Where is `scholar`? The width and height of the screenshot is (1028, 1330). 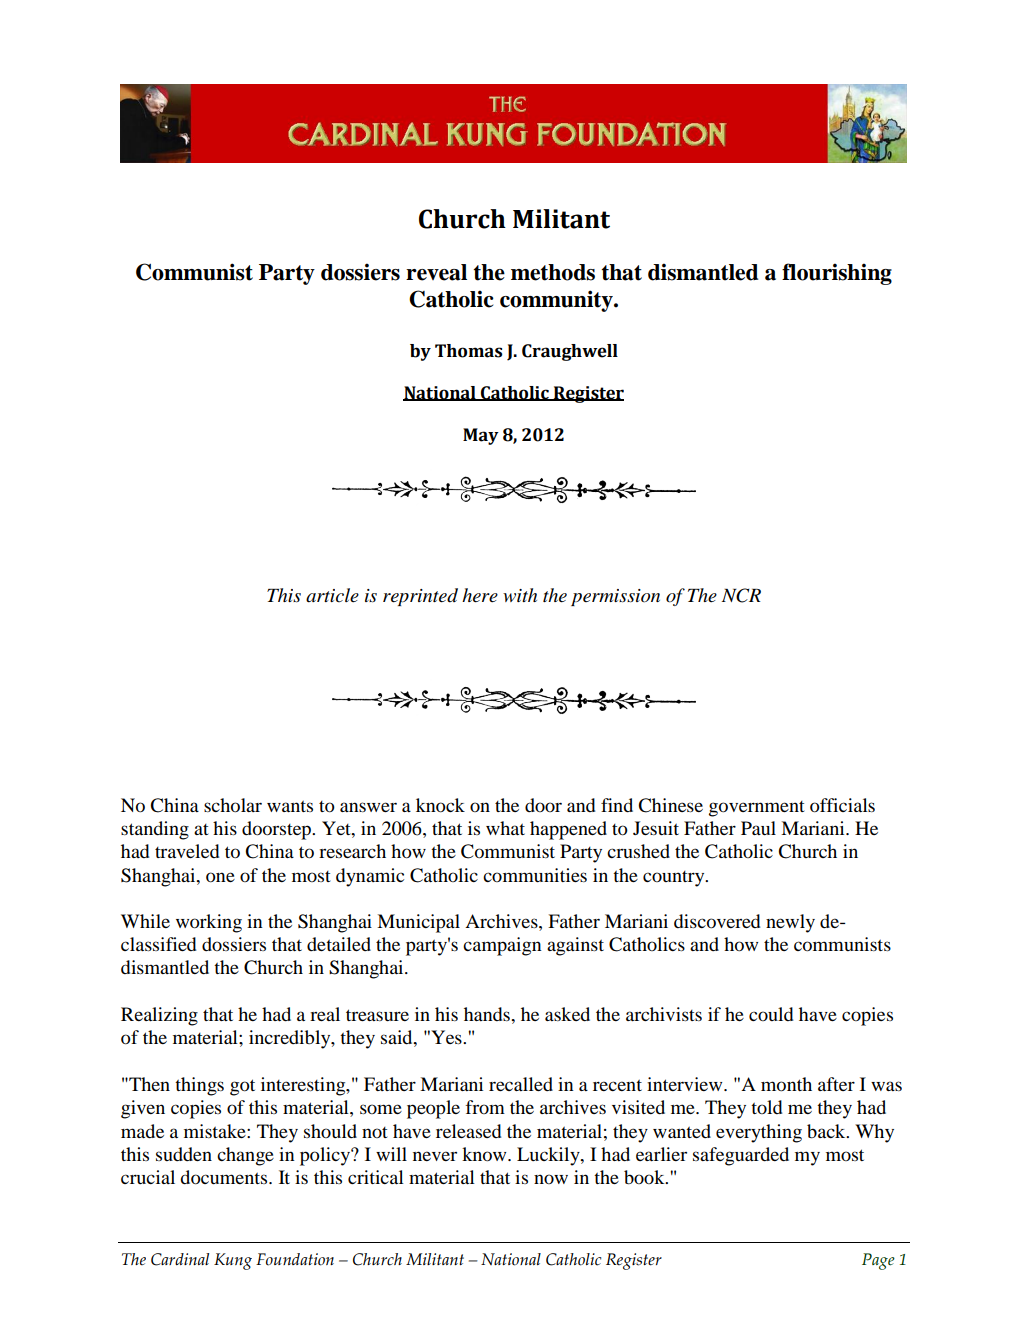
scholar is located at coordinates (233, 805).
